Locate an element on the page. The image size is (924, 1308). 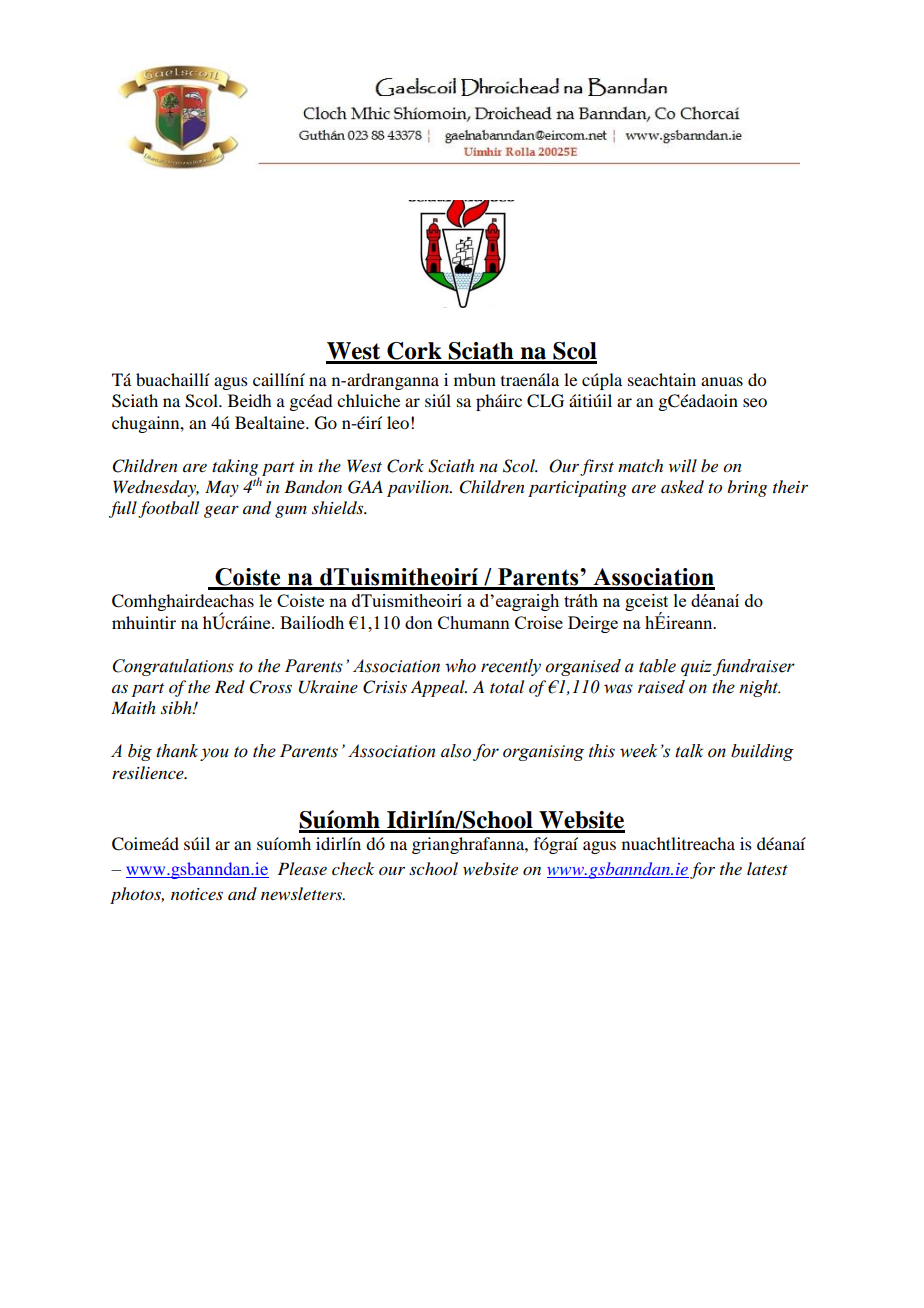
leo is located at coordinates (398, 422).
